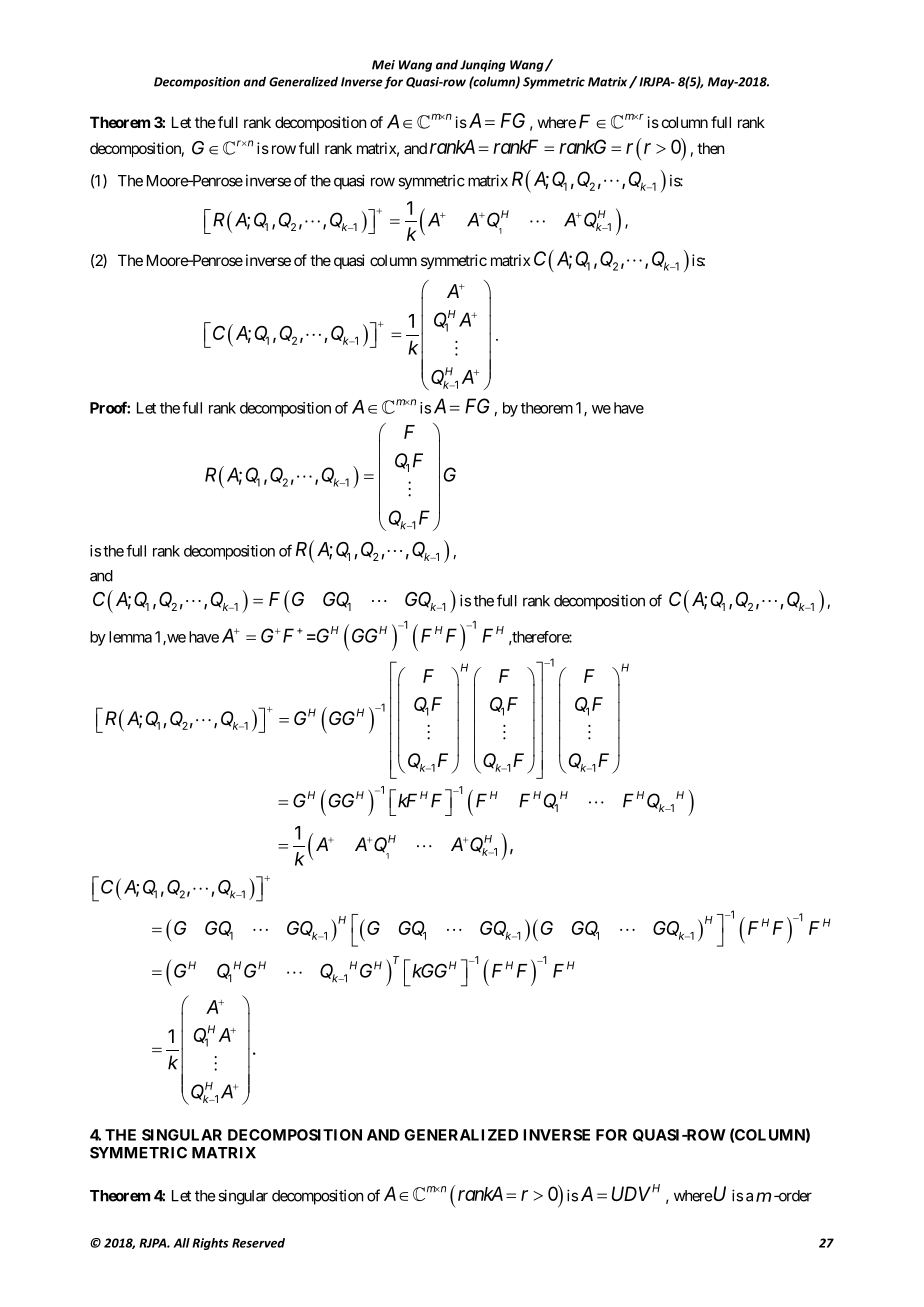  I want to click on lemma, so click(130, 637).
